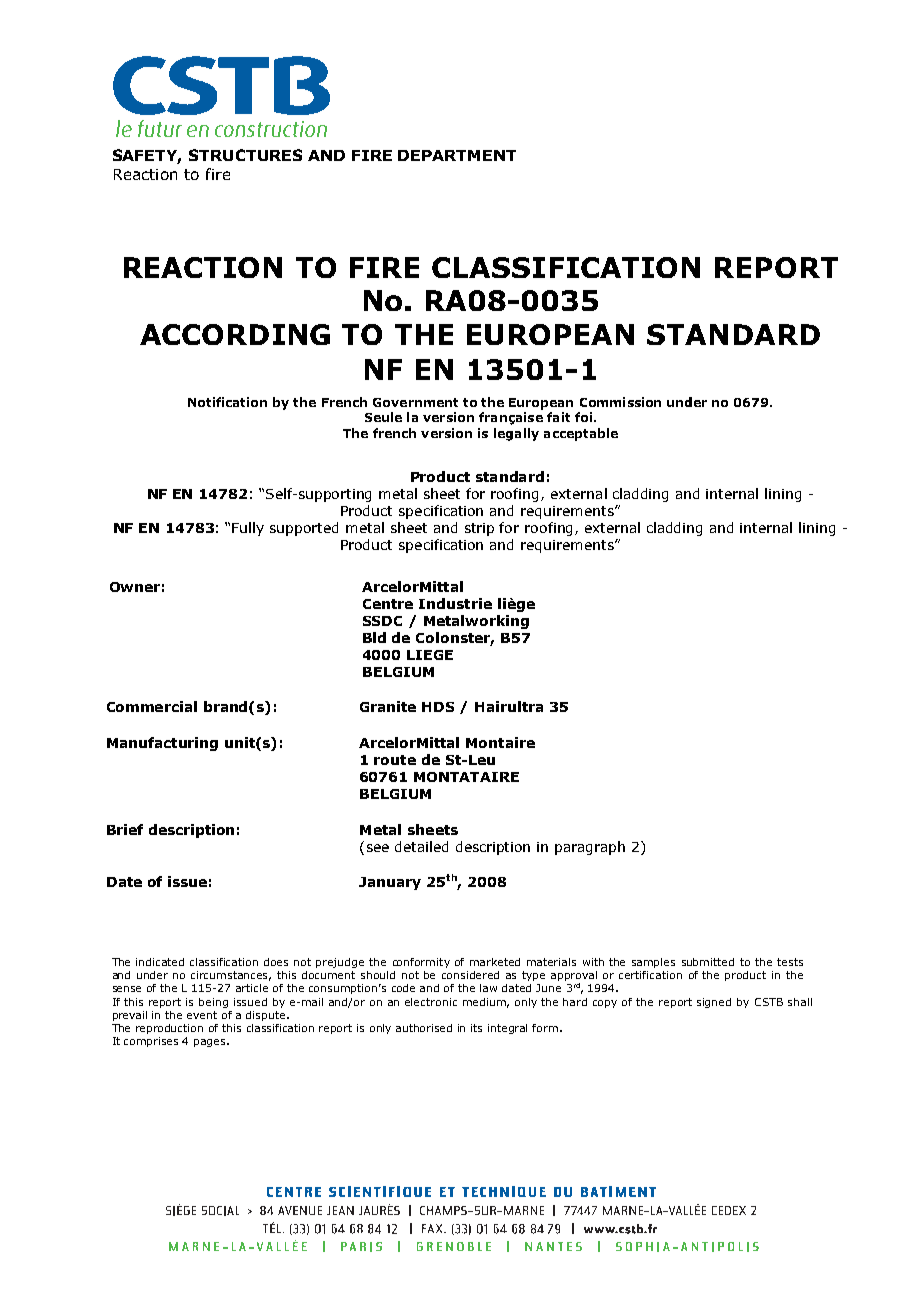  What do you see at coordinates (581, 434) in the document?
I see `acceptable` at bounding box center [581, 434].
